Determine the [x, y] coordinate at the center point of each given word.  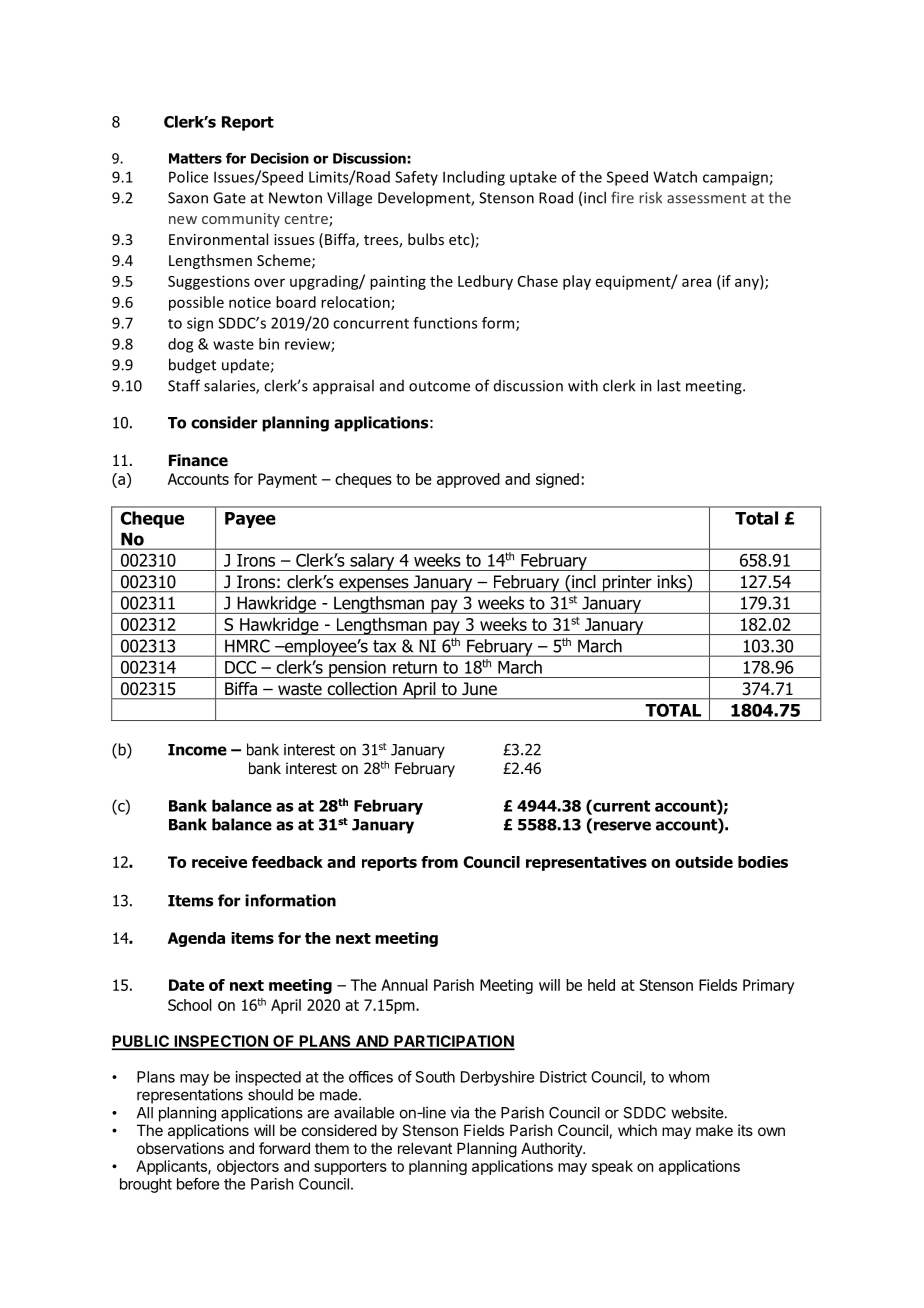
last [669, 385]
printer [627, 583]
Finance [198, 460]
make [714, 1130]
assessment [706, 198]
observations [180, 1148]
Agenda [196, 939]
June [479, 688]
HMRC [247, 646]
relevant [425, 1148]
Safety [416, 178]
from [439, 862]
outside [704, 862]
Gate [229, 198]
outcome [439, 386]
